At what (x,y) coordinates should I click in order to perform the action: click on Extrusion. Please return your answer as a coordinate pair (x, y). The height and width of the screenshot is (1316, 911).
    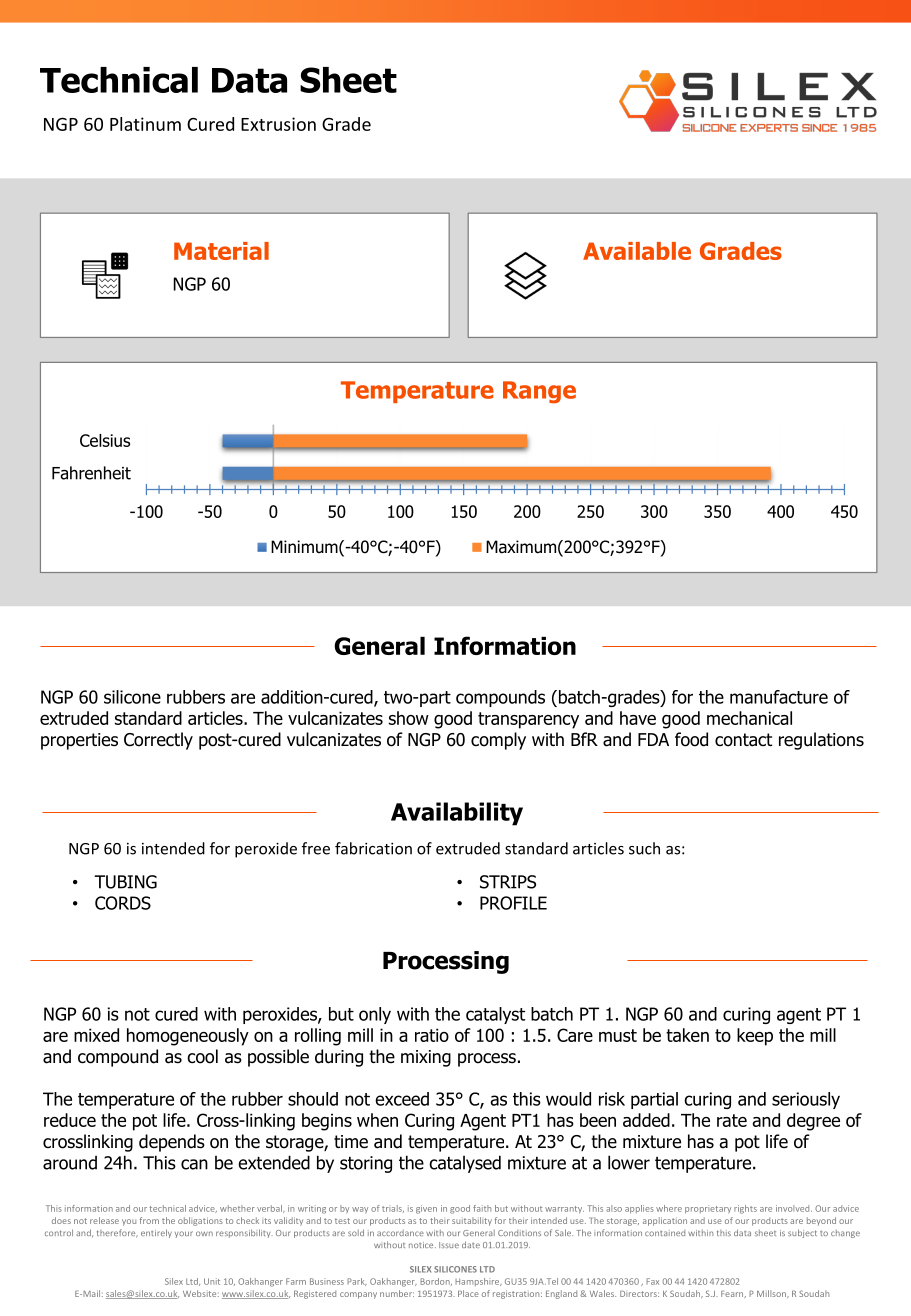
    Looking at the image, I should click on (278, 124).
